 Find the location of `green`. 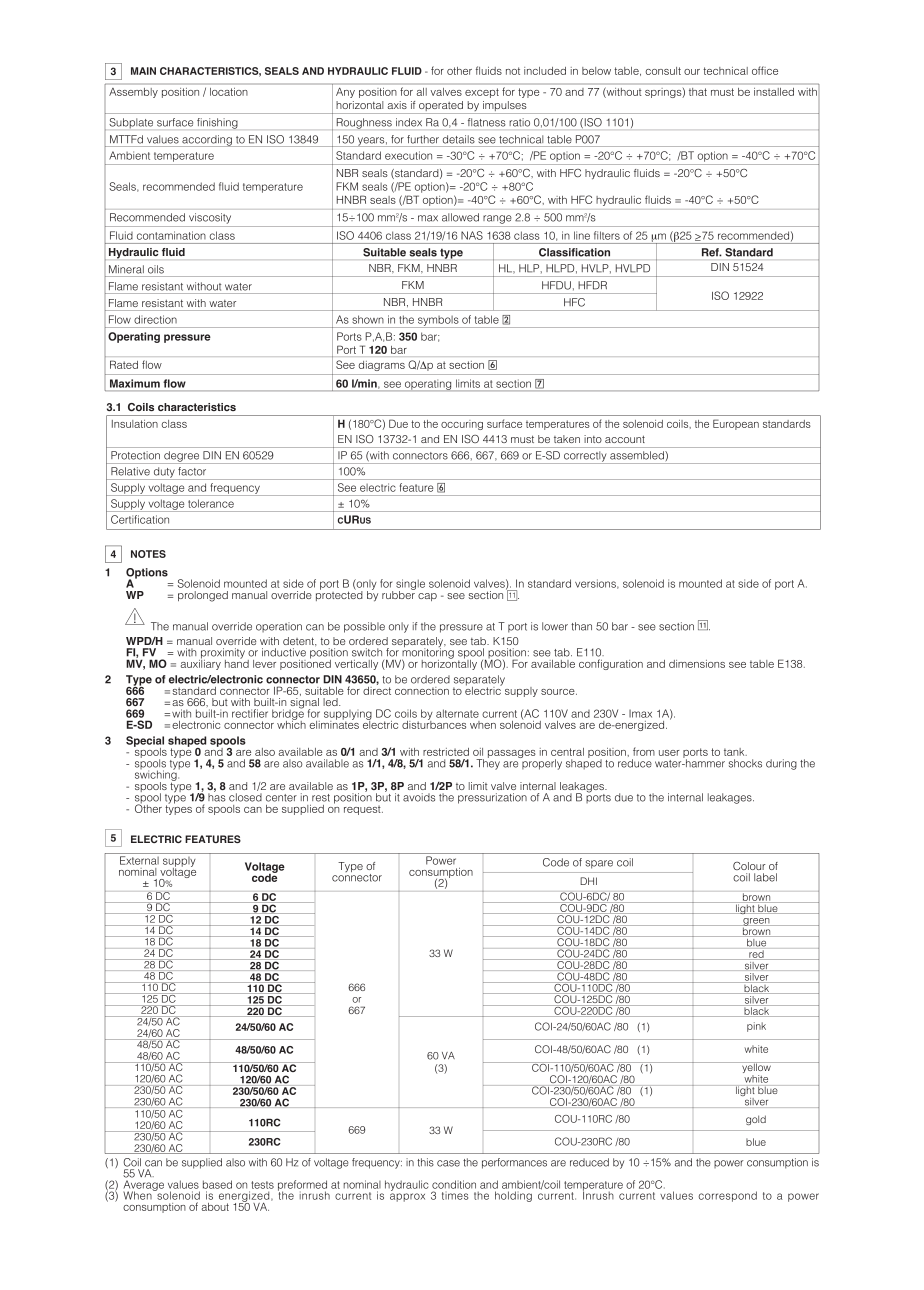

green is located at coordinates (756, 923).
